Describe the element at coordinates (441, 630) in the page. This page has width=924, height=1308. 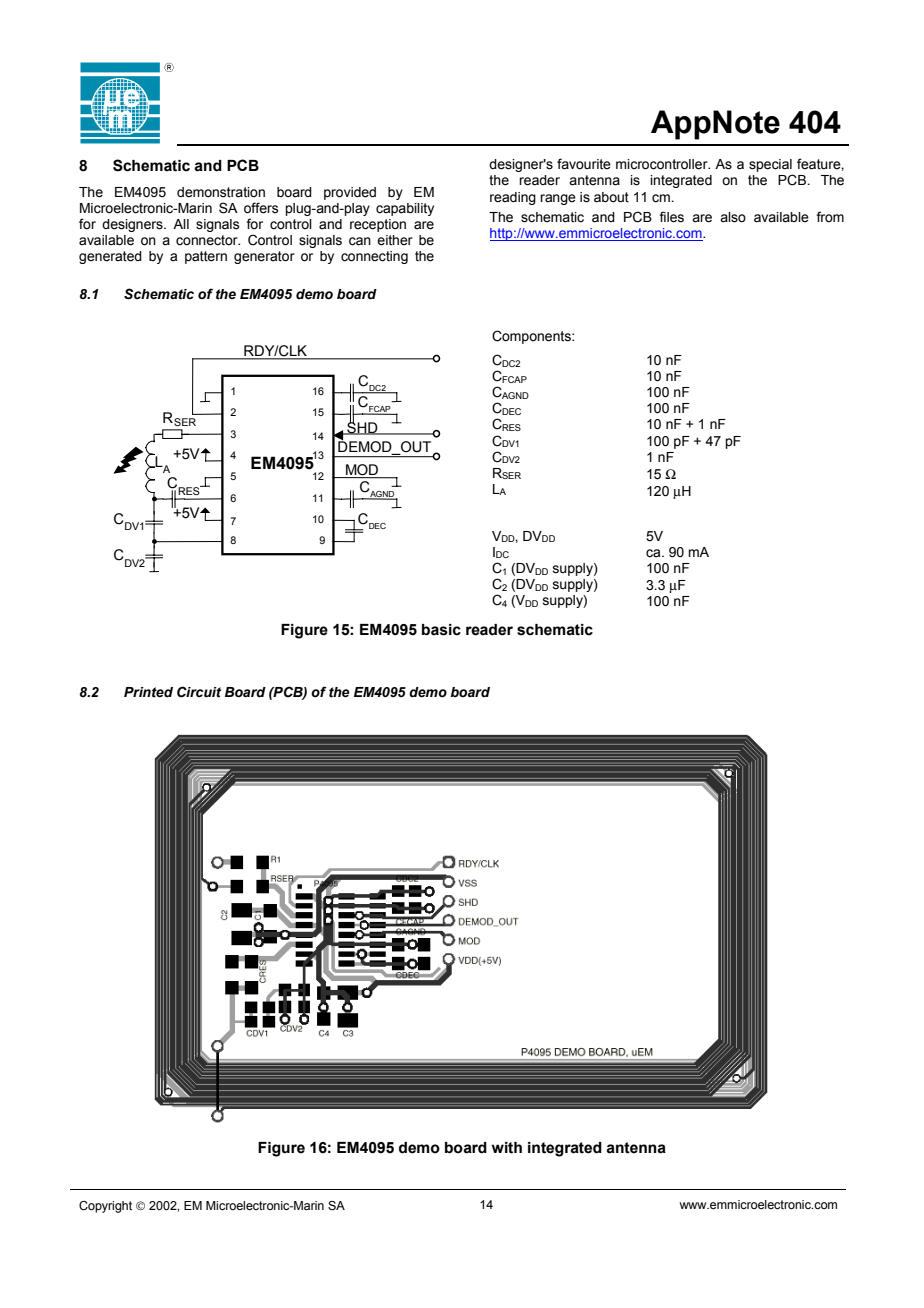
I see `basic` at that location.
